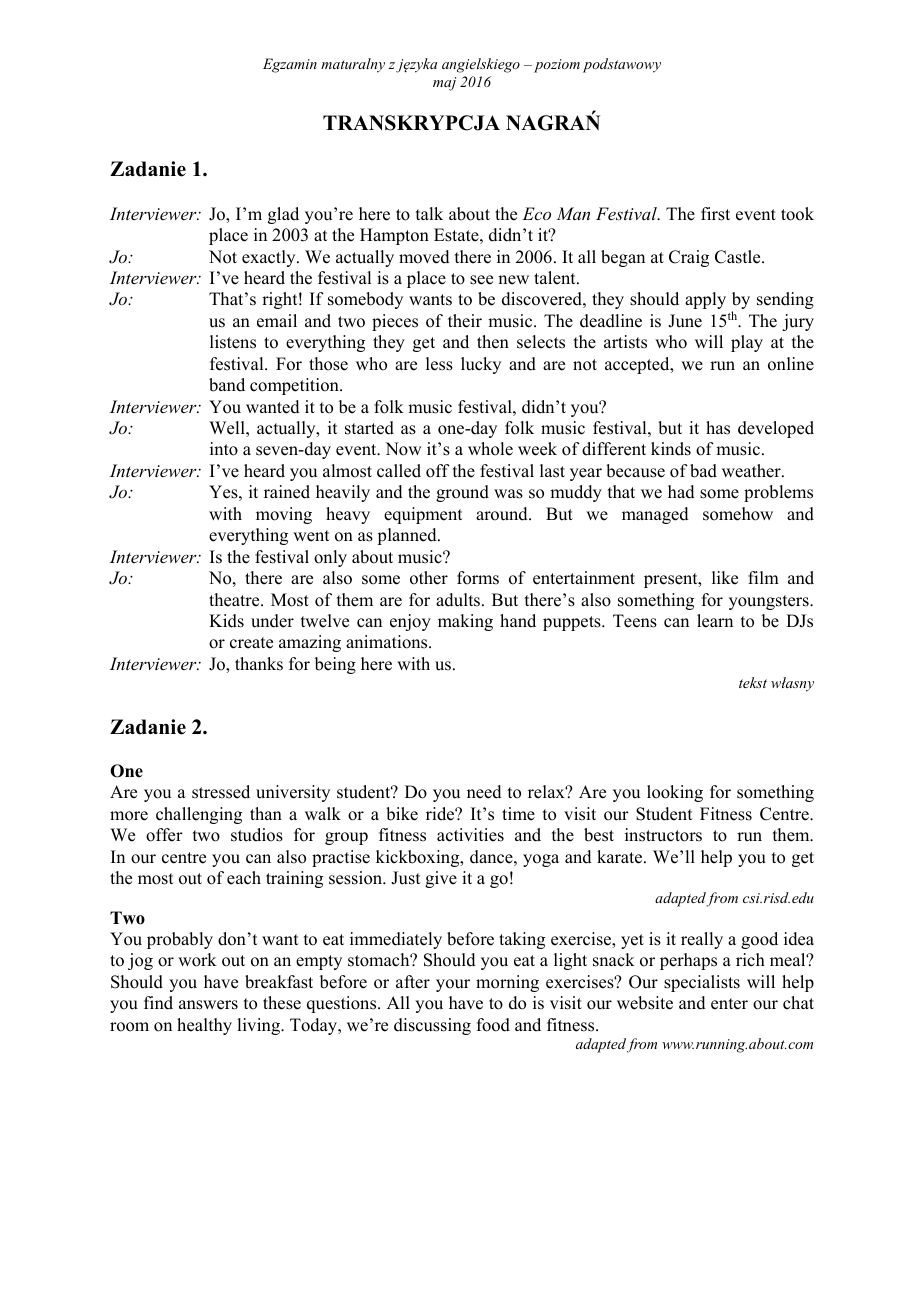 The image size is (924, 1308). I want to click on maj, so click(444, 84).
